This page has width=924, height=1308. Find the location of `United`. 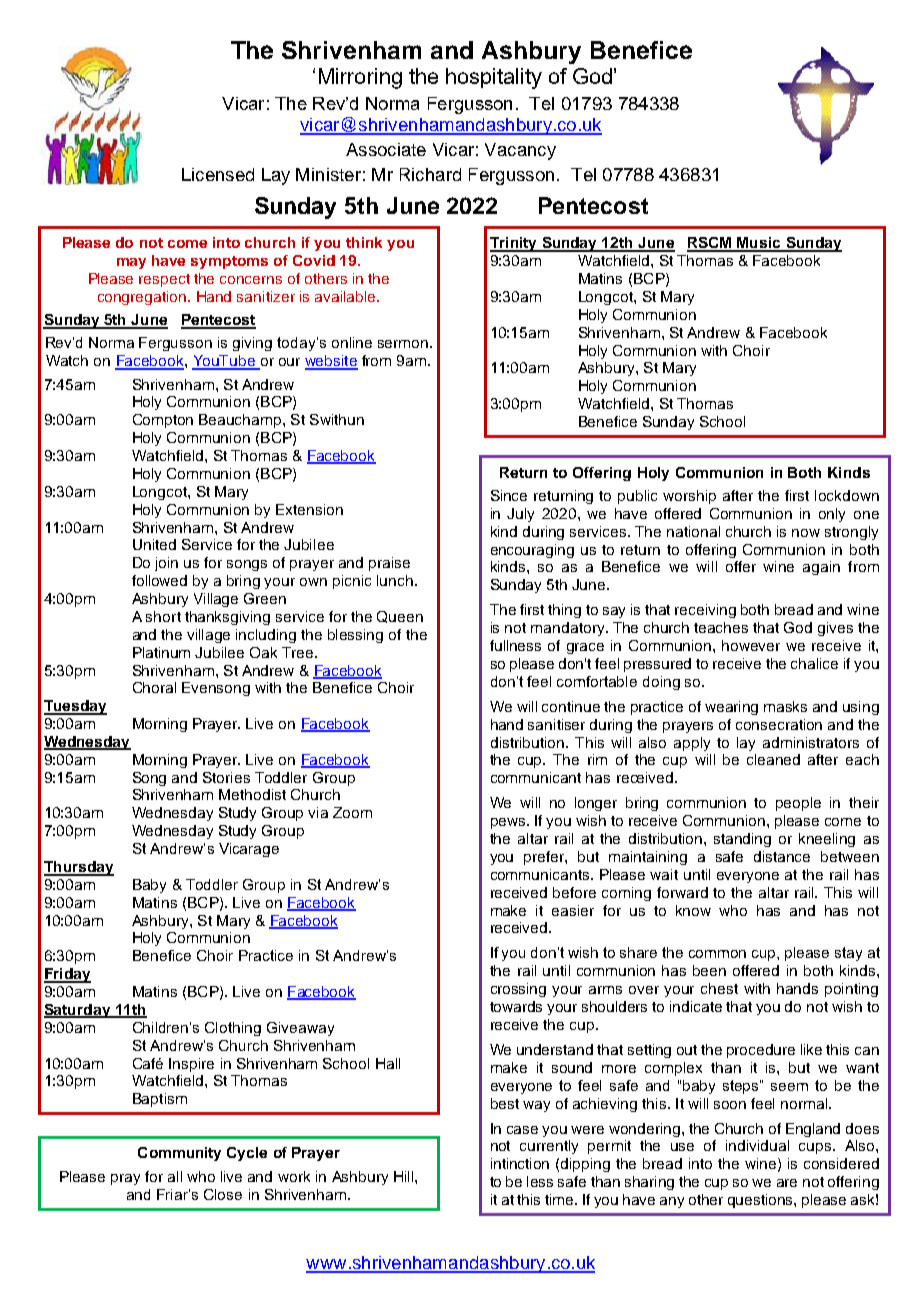

United is located at coordinates (154, 544).
